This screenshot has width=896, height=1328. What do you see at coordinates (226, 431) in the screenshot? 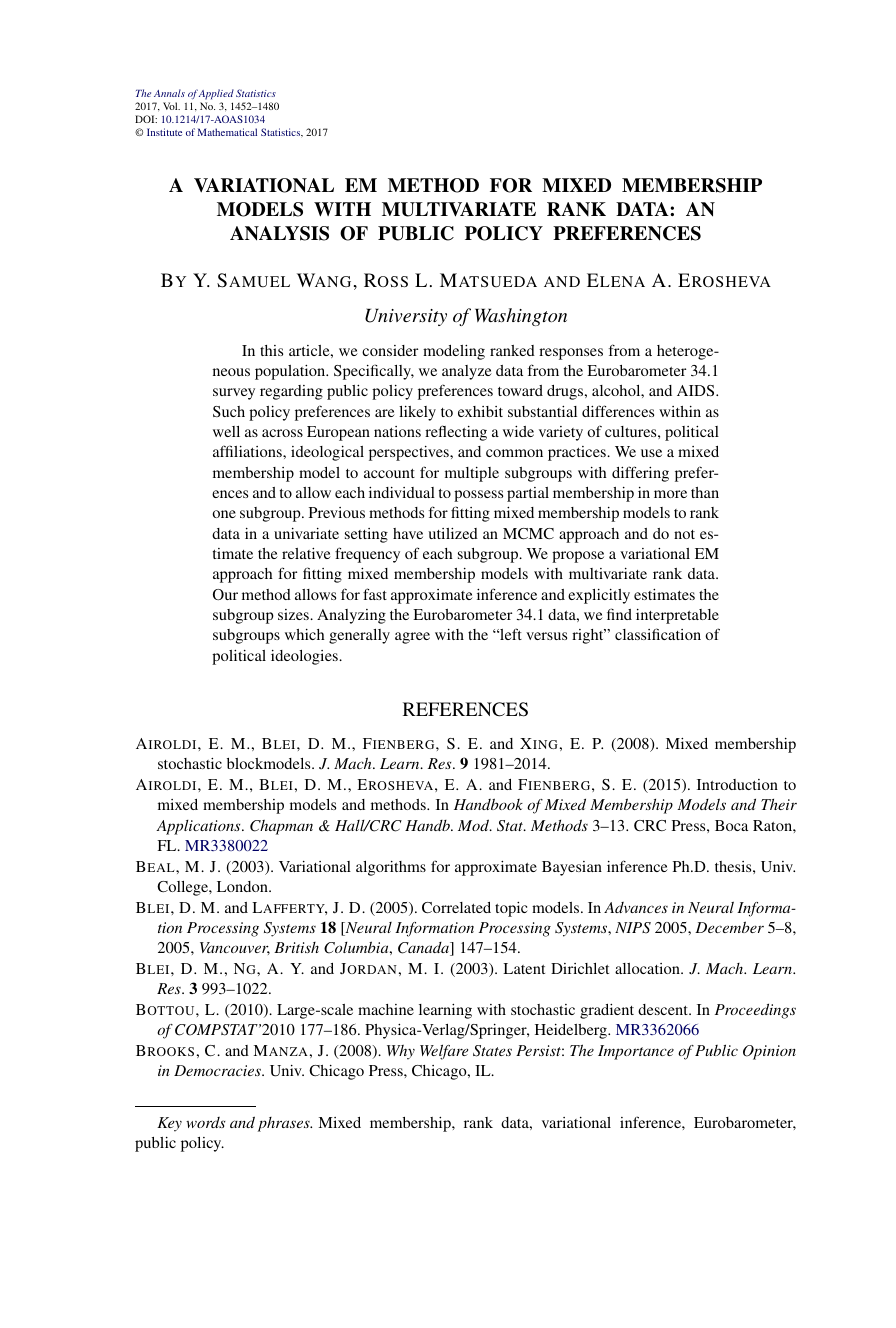
I see `well` at bounding box center [226, 431].
